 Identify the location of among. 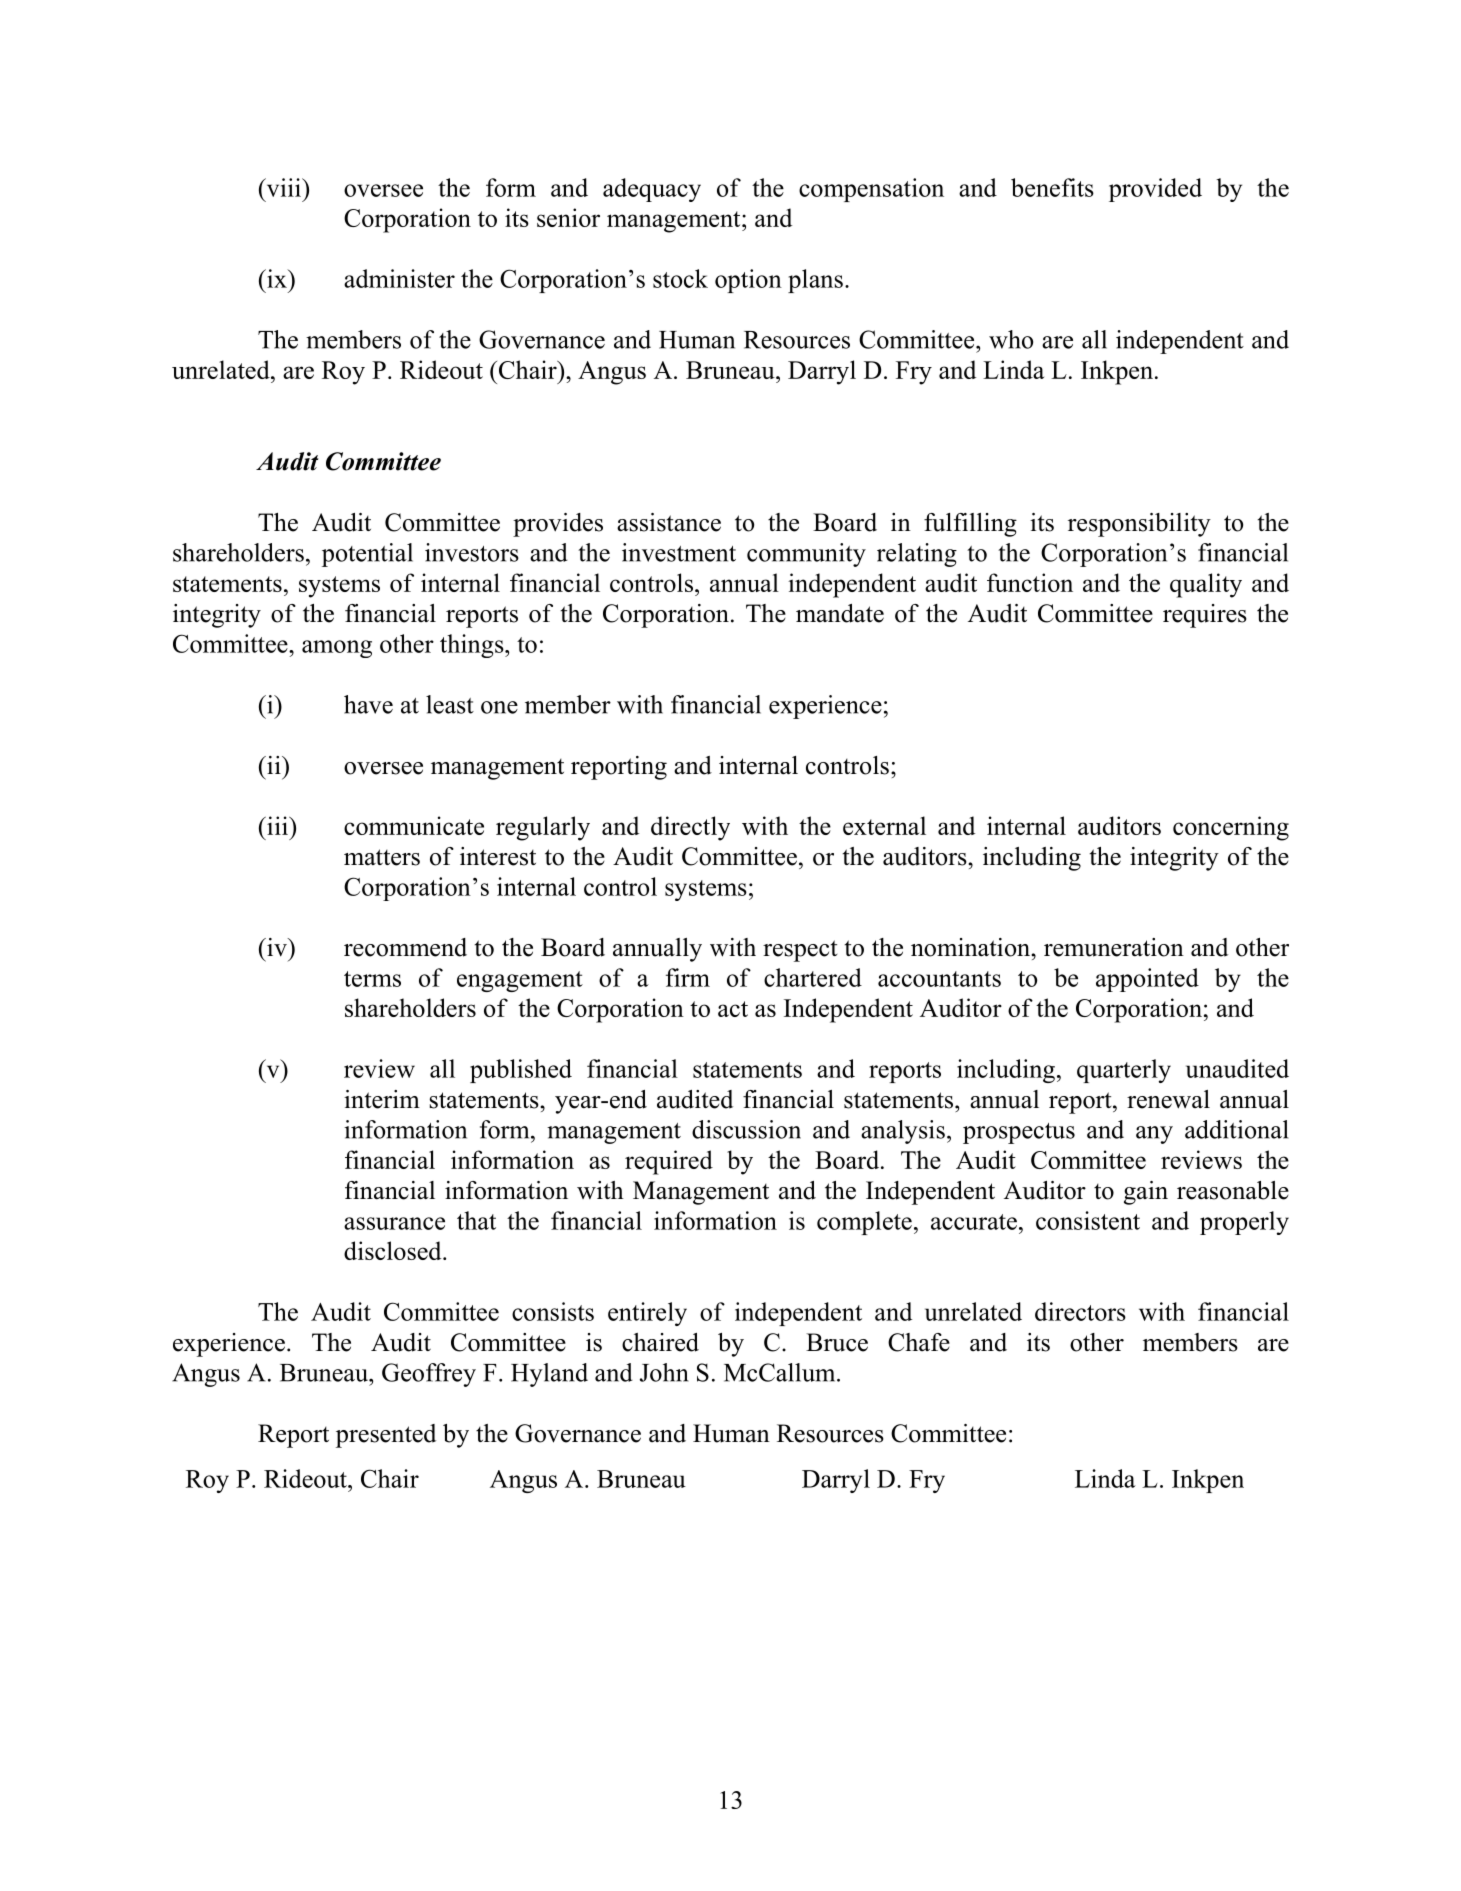
(337, 649).
